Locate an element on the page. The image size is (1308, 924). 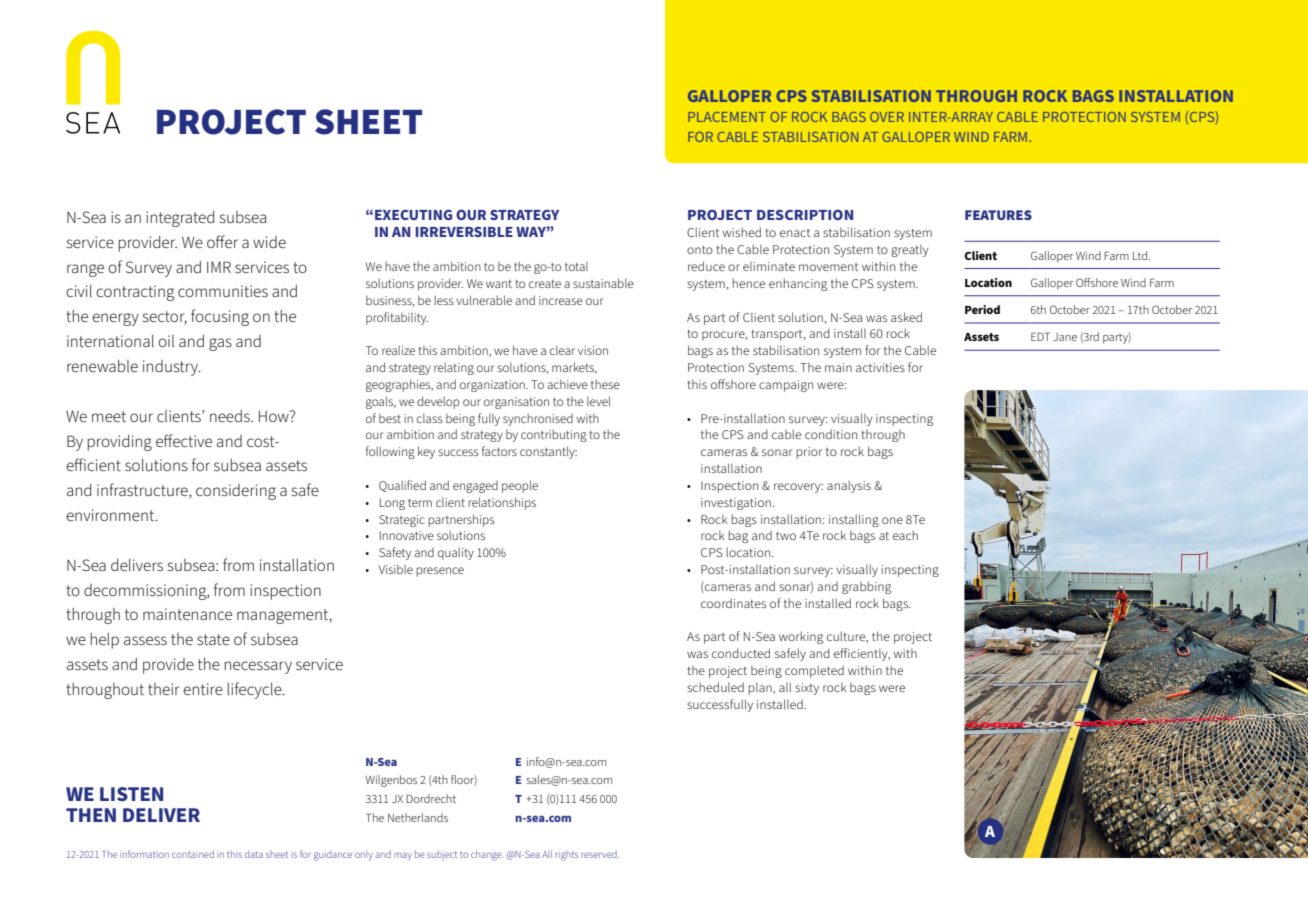
PLACEMENT is located at coordinates (727, 117).
